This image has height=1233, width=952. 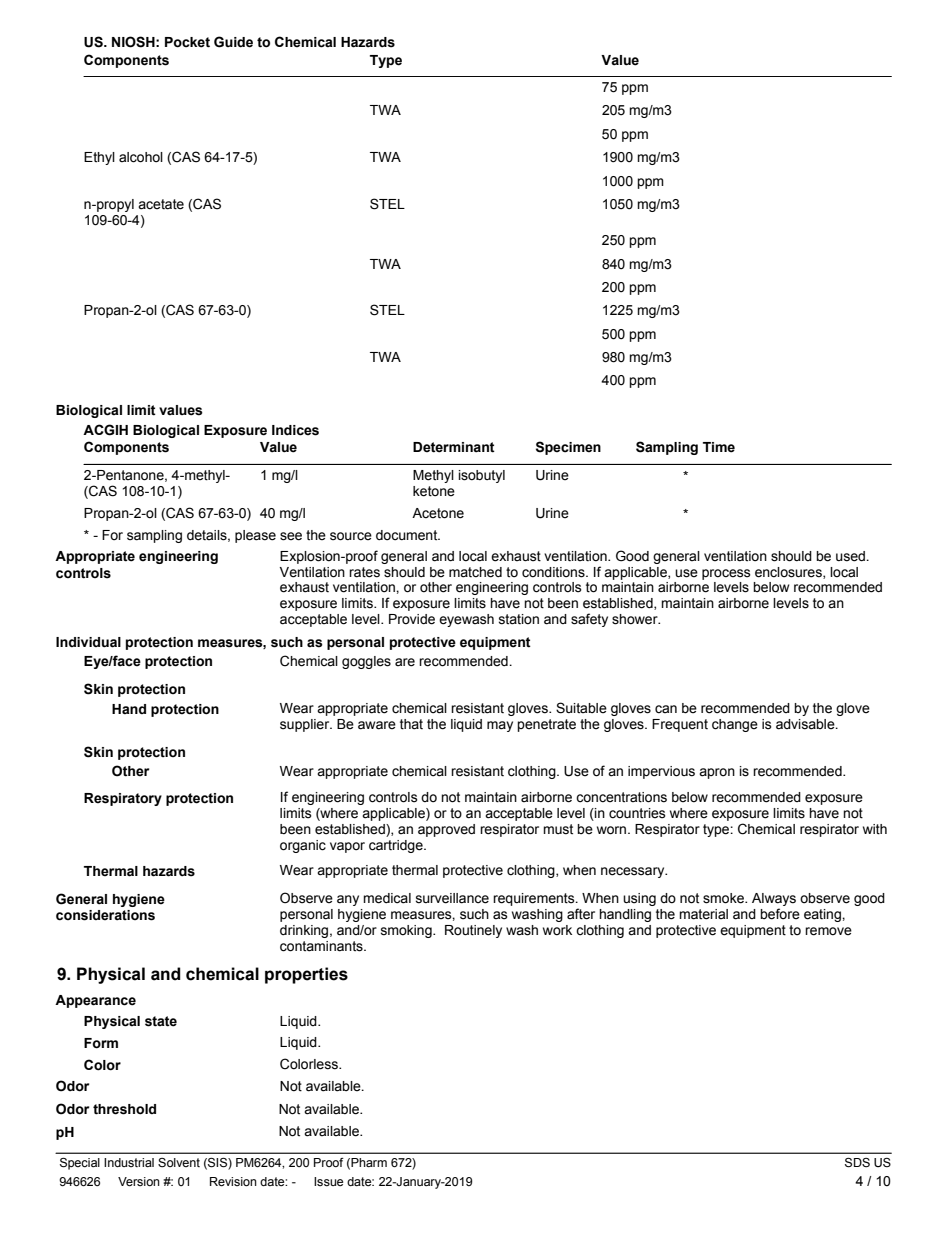 What do you see at coordinates (857, 1163) in the image?
I see `SDS` at bounding box center [857, 1163].
